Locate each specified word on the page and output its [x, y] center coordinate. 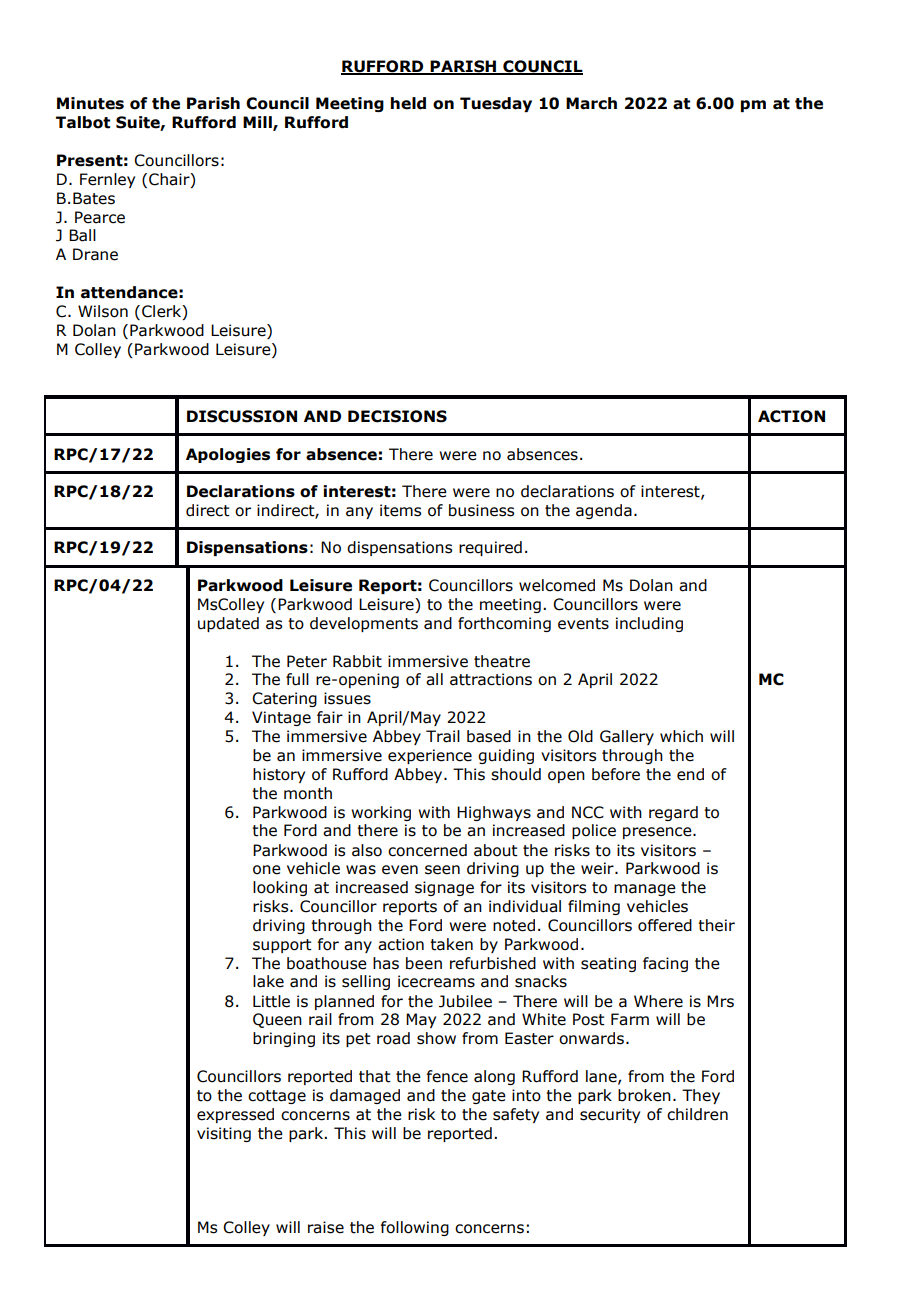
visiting [224, 1134]
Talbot [83, 122]
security [610, 1115]
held [408, 103]
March [591, 103]
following [415, 1228]
